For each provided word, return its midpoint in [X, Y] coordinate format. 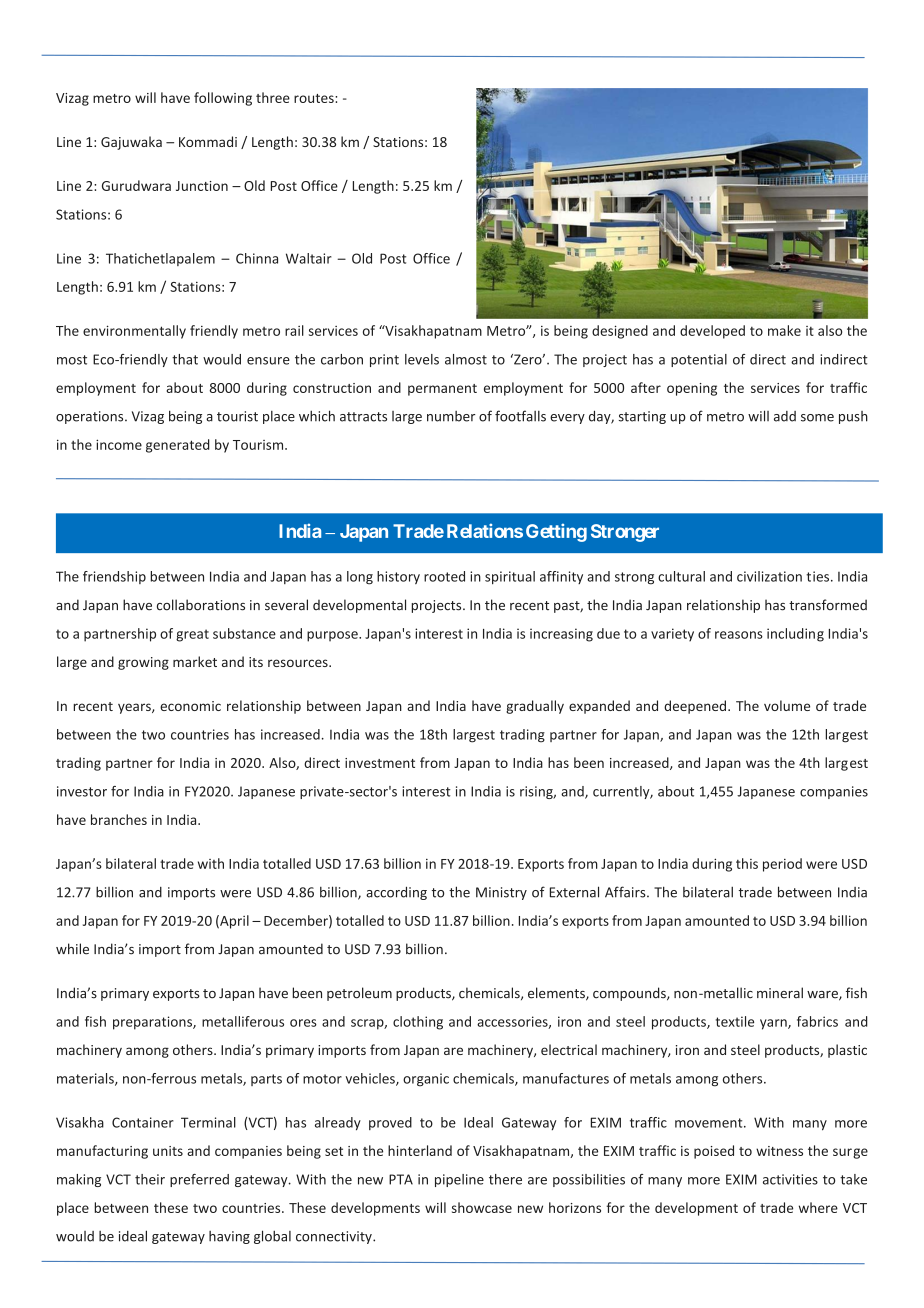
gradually [535, 707]
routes [315, 98]
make [784, 330]
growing [143, 663]
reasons [739, 635]
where [818, 1207]
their [150, 1179]
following [223, 99]
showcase [482, 1207]
